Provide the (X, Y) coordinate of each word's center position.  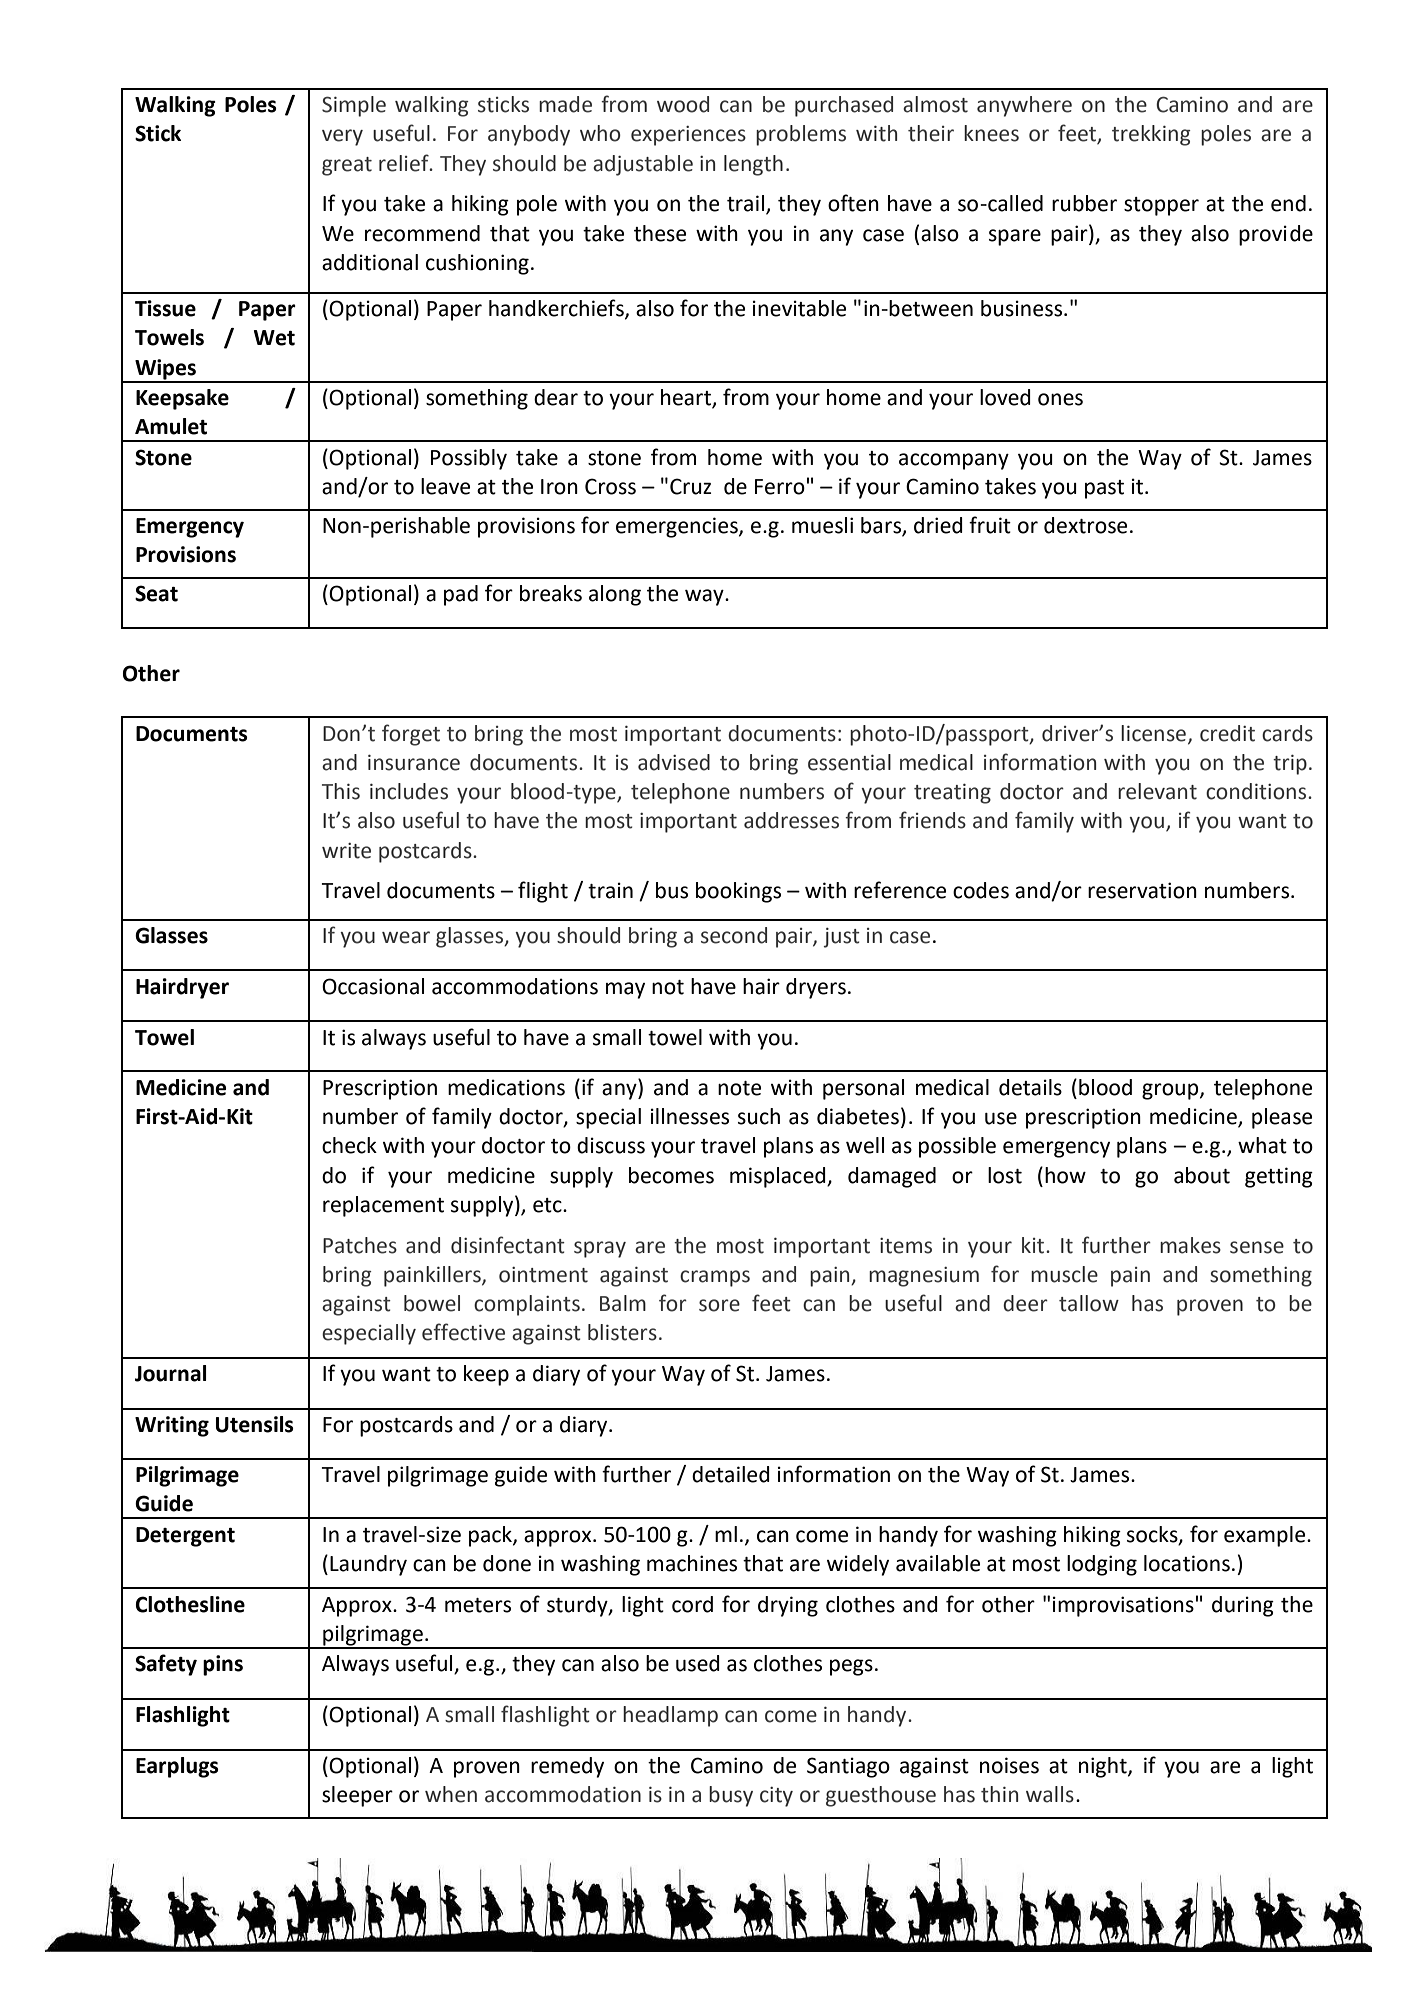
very (342, 137)
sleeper (357, 1796)
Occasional (373, 986)
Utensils (255, 1424)
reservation (1142, 890)
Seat (156, 593)
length (753, 165)
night (1104, 1767)
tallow (1089, 1303)
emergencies (678, 527)
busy (731, 1796)
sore (719, 1305)
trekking (1151, 135)
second (734, 935)
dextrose (1085, 525)
